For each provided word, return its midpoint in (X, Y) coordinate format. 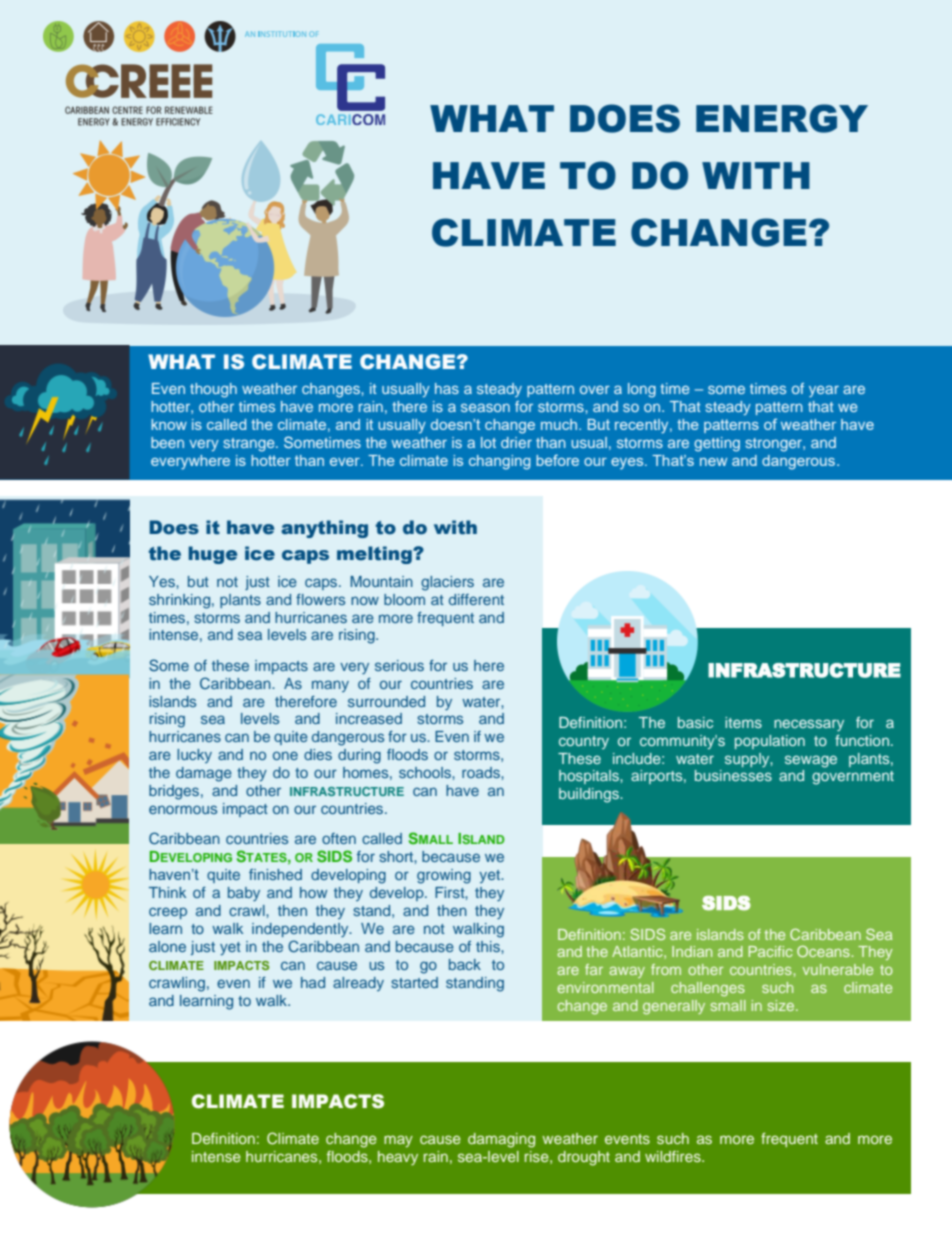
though (213, 390)
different (476, 599)
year (824, 391)
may (398, 1141)
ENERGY (782, 118)
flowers (320, 599)
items (743, 722)
